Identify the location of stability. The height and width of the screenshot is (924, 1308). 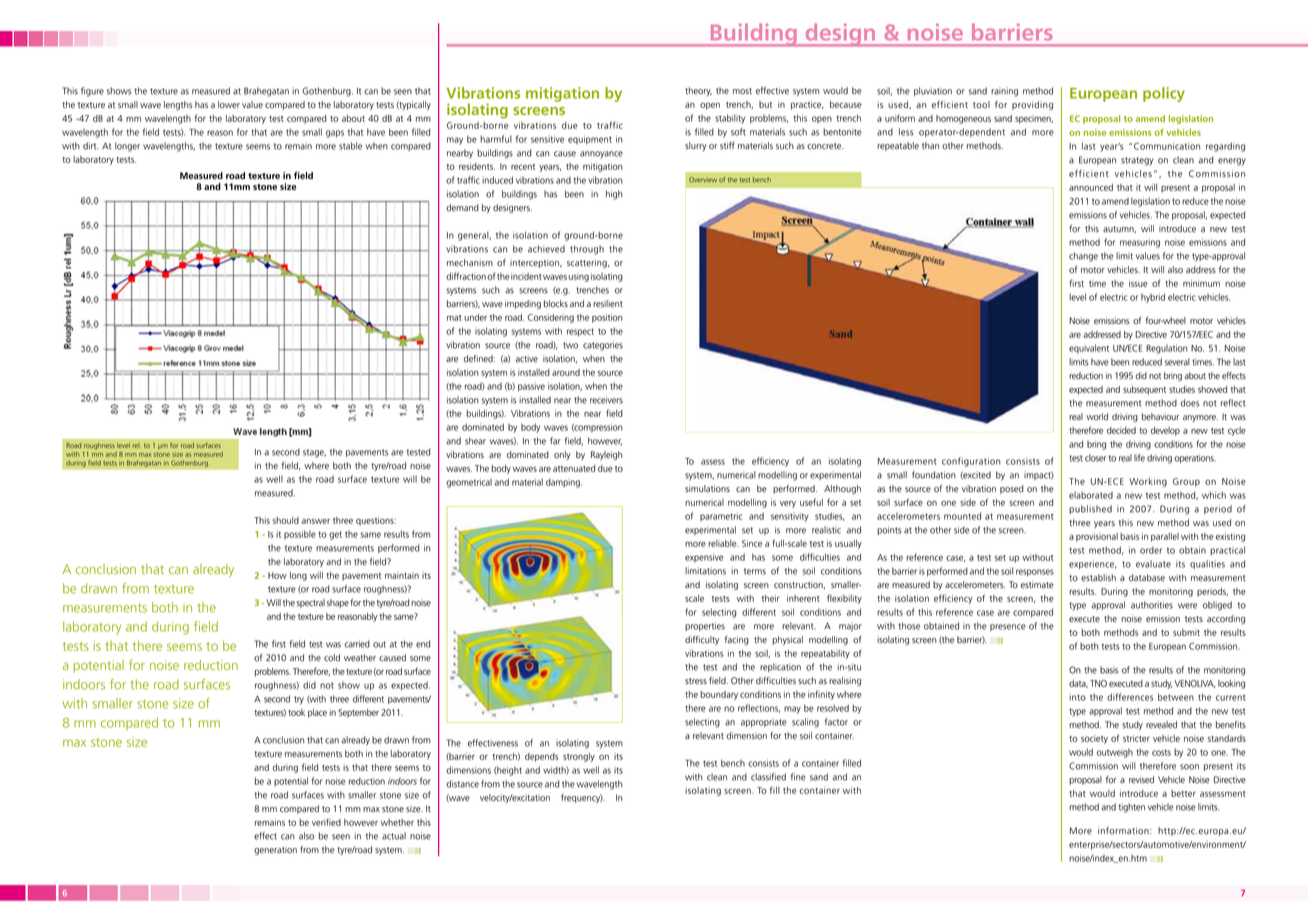
(730, 119).
